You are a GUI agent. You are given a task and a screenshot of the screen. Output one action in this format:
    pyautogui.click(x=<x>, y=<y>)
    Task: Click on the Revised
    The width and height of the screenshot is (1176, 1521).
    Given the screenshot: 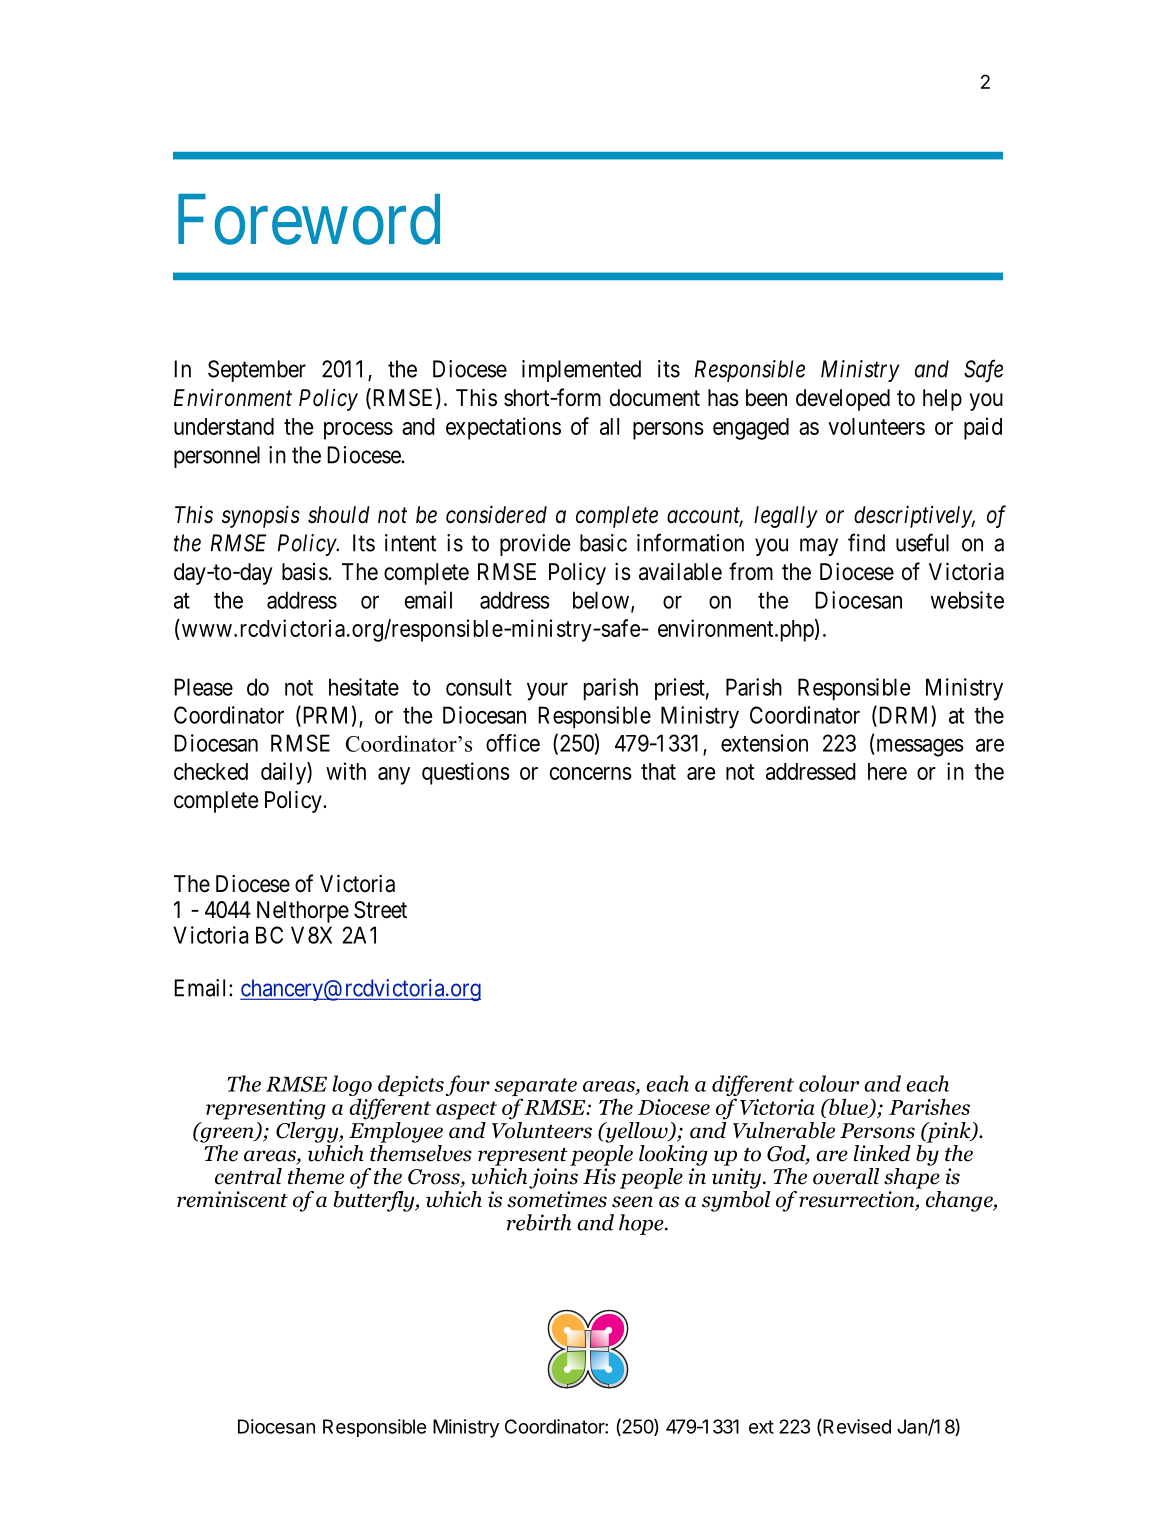 What is the action you would take?
    pyautogui.click(x=856, y=1427)
